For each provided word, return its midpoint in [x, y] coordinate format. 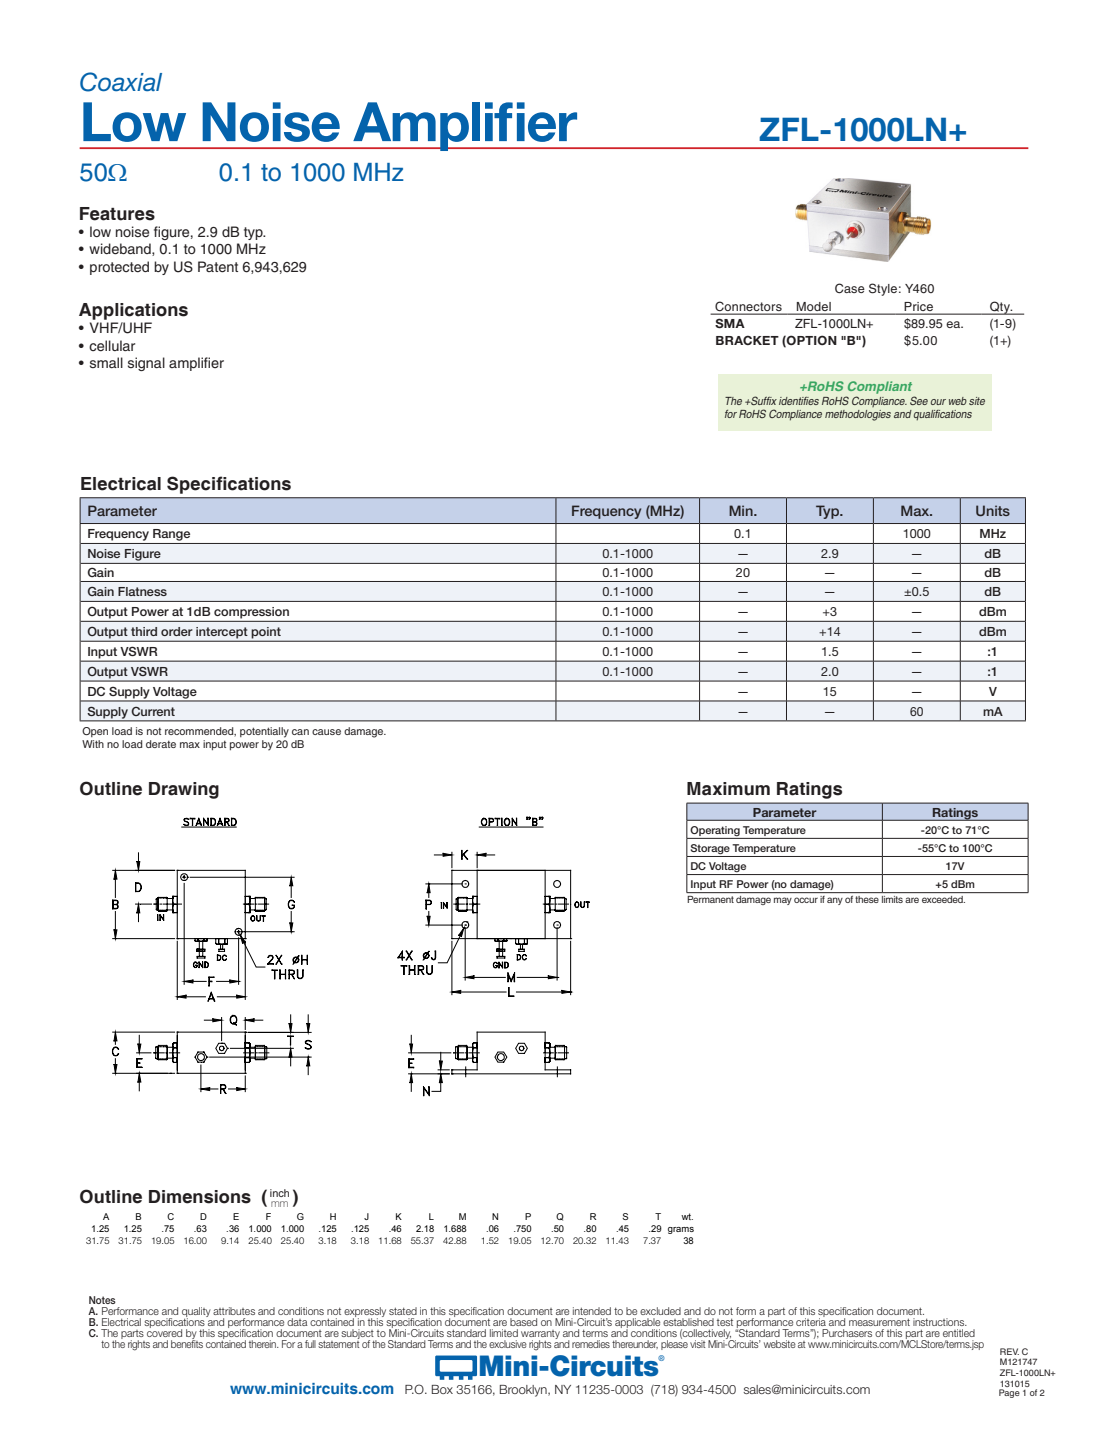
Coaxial [121, 82]
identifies [799, 401]
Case [850, 288]
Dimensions [200, 1197]
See [919, 400]
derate [161, 744]
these [867, 899]
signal [146, 364]
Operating [715, 831]
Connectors [748, 306]
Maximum [728, 789]
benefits [187, 1343]
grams [681, 1230]
